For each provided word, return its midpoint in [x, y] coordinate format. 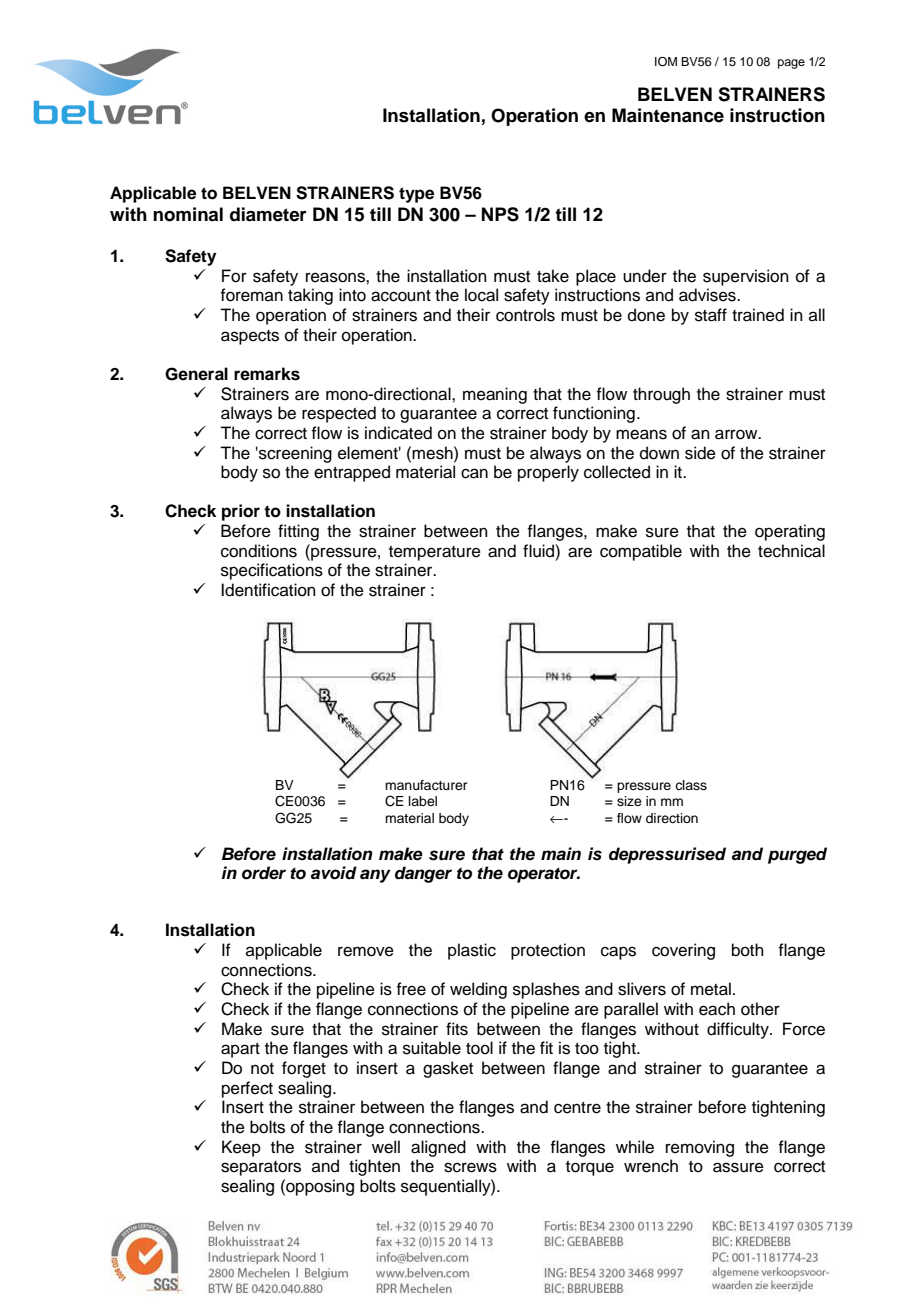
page [791, 64]
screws [470, 1167]
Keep [241, 1148]
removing [700, 1148]
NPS [500, 214]
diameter [268, 214]
